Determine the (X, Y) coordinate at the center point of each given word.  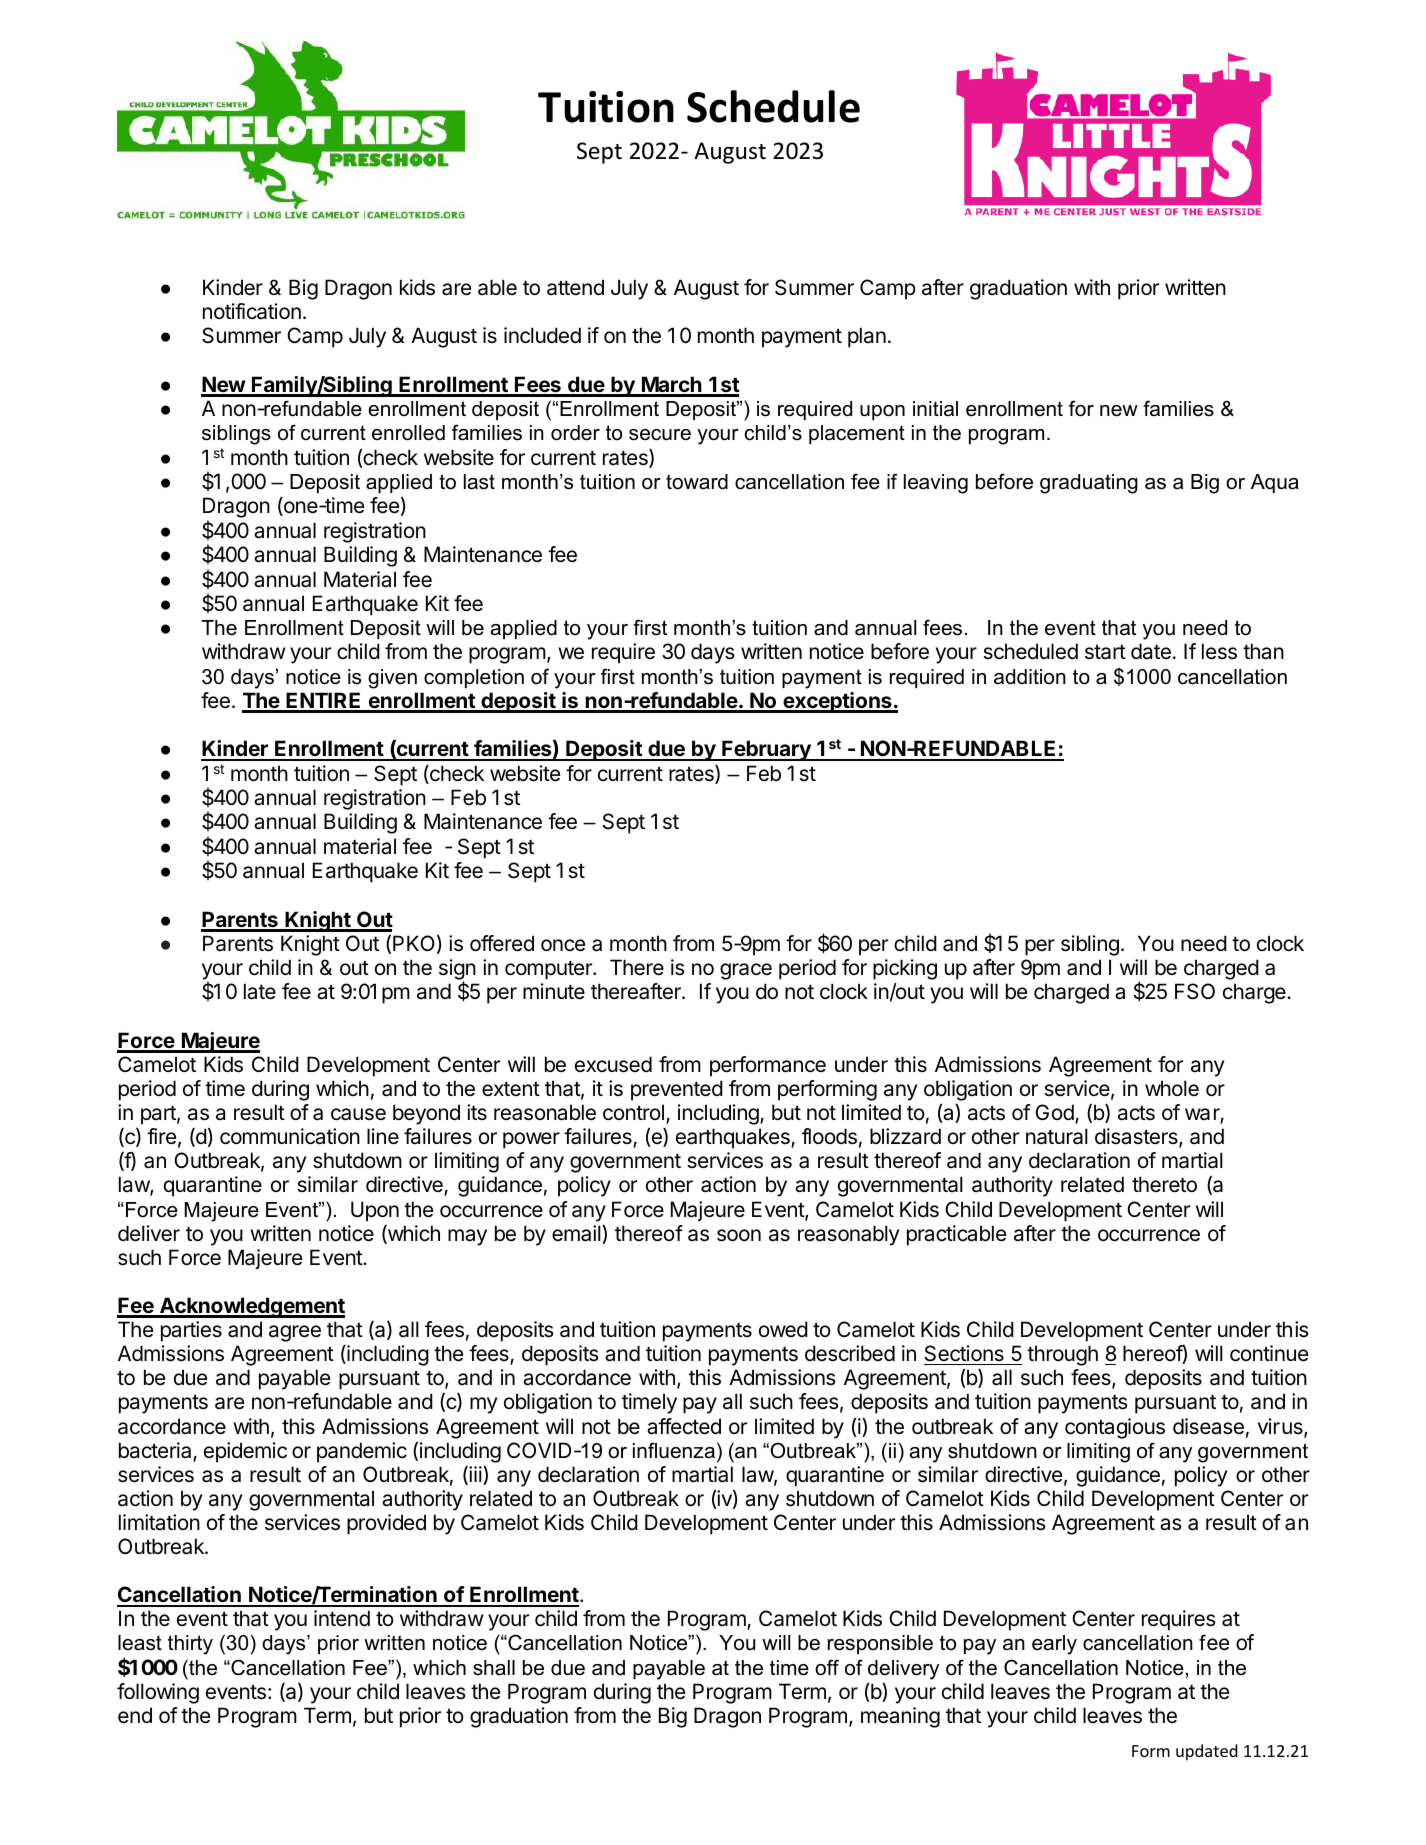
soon (739, 1235)
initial (935, 409)
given (392, 679)
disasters (1137, 1137)
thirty (190, 1645)
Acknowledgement (251, 1307)
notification (252, 311)
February (766, 750)
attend (575, 287)
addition (1030, 677)
